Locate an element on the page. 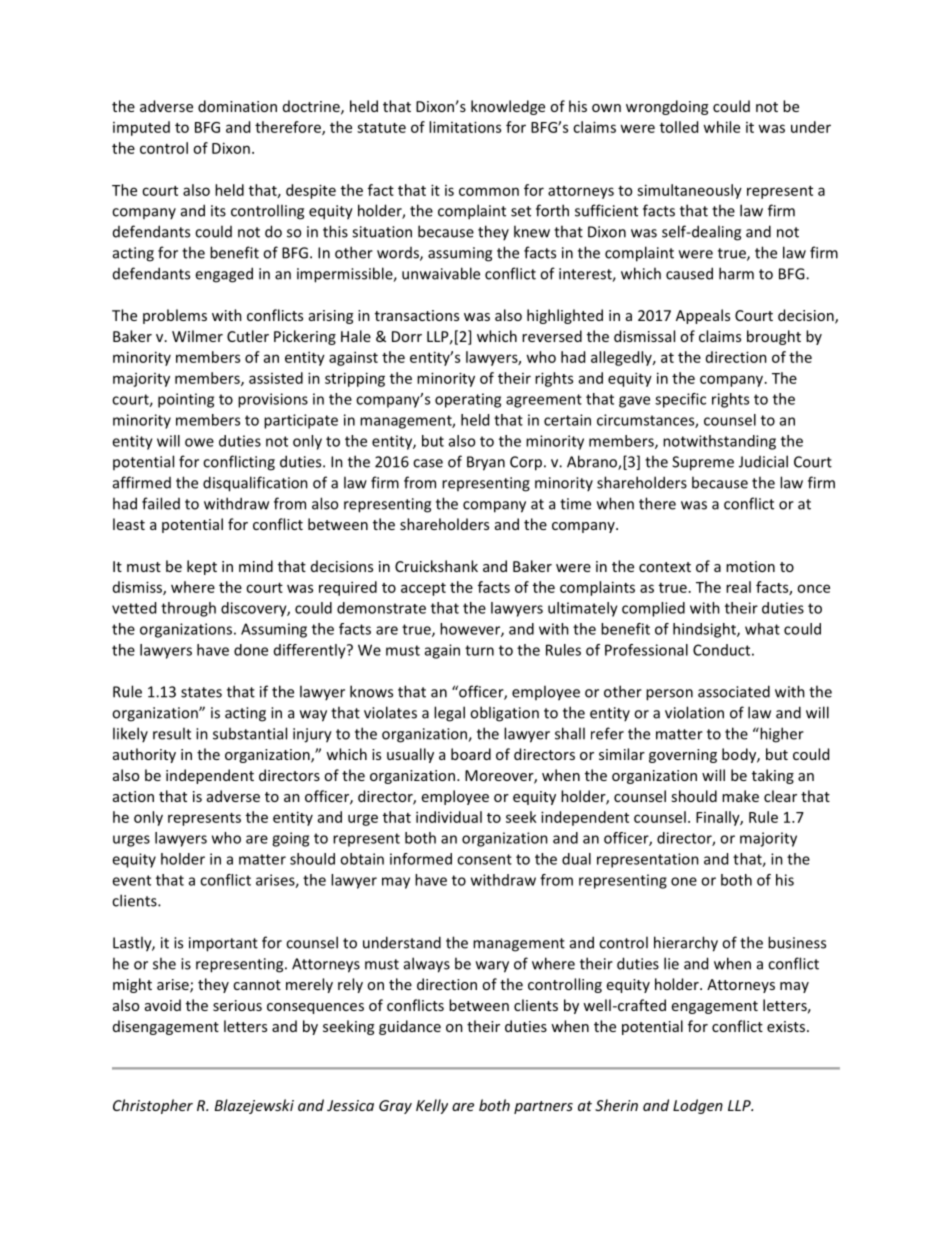 This page has height=1233, width=952. Kelly is located at coordinates (432, 1106).
